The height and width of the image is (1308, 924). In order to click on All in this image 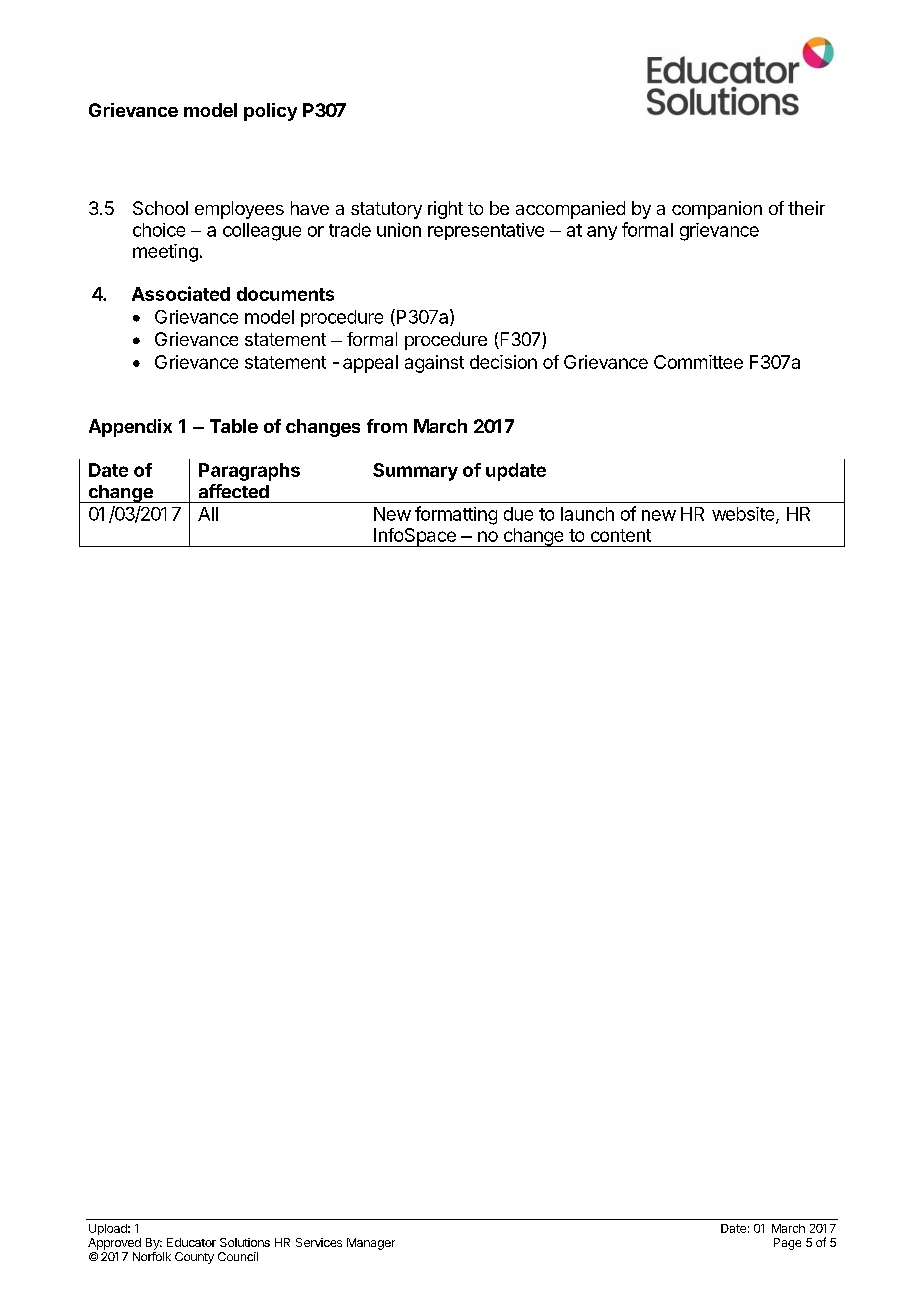, I will do `click(208, 514)`.
